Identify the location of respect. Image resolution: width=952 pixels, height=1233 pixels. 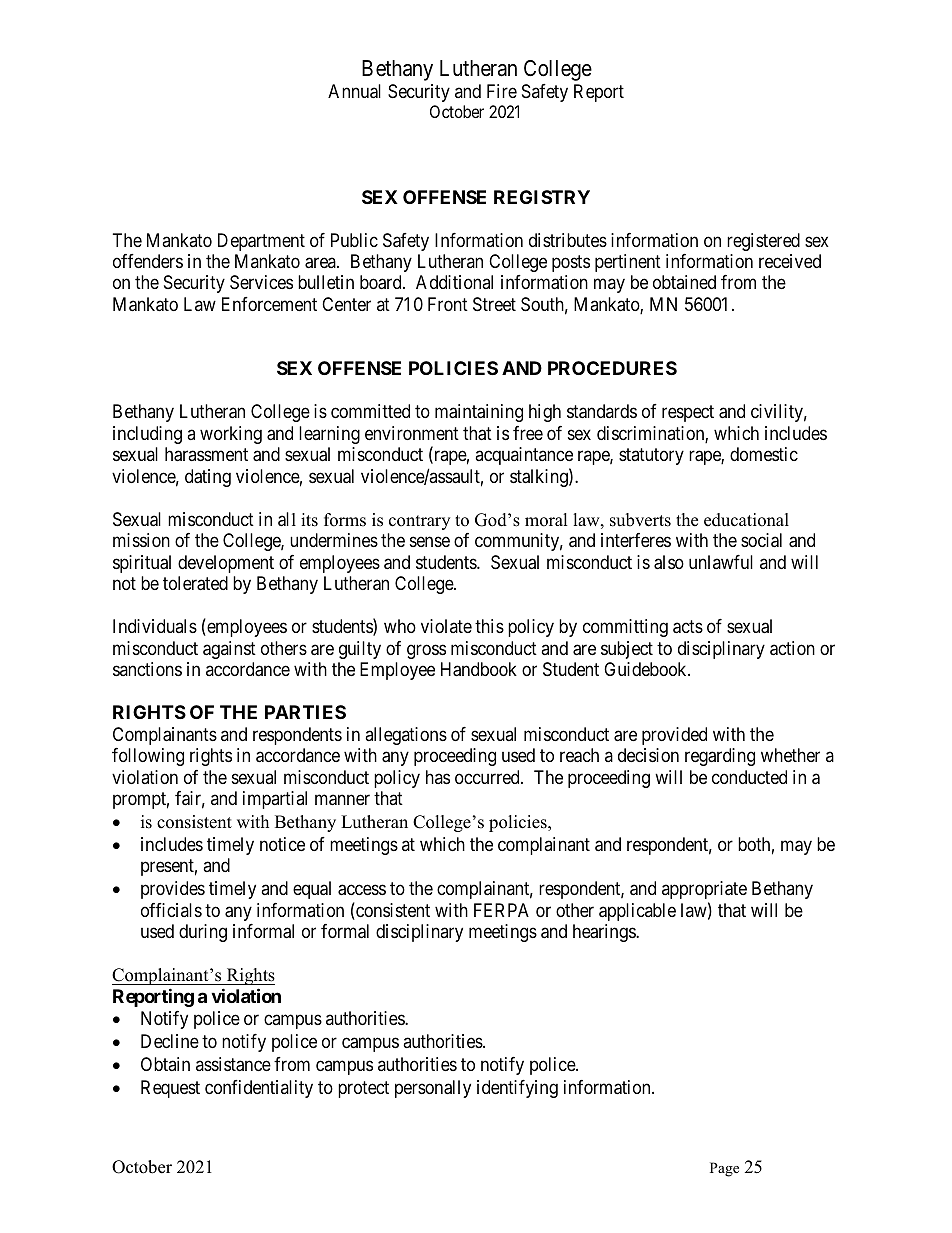
(688, 414).
